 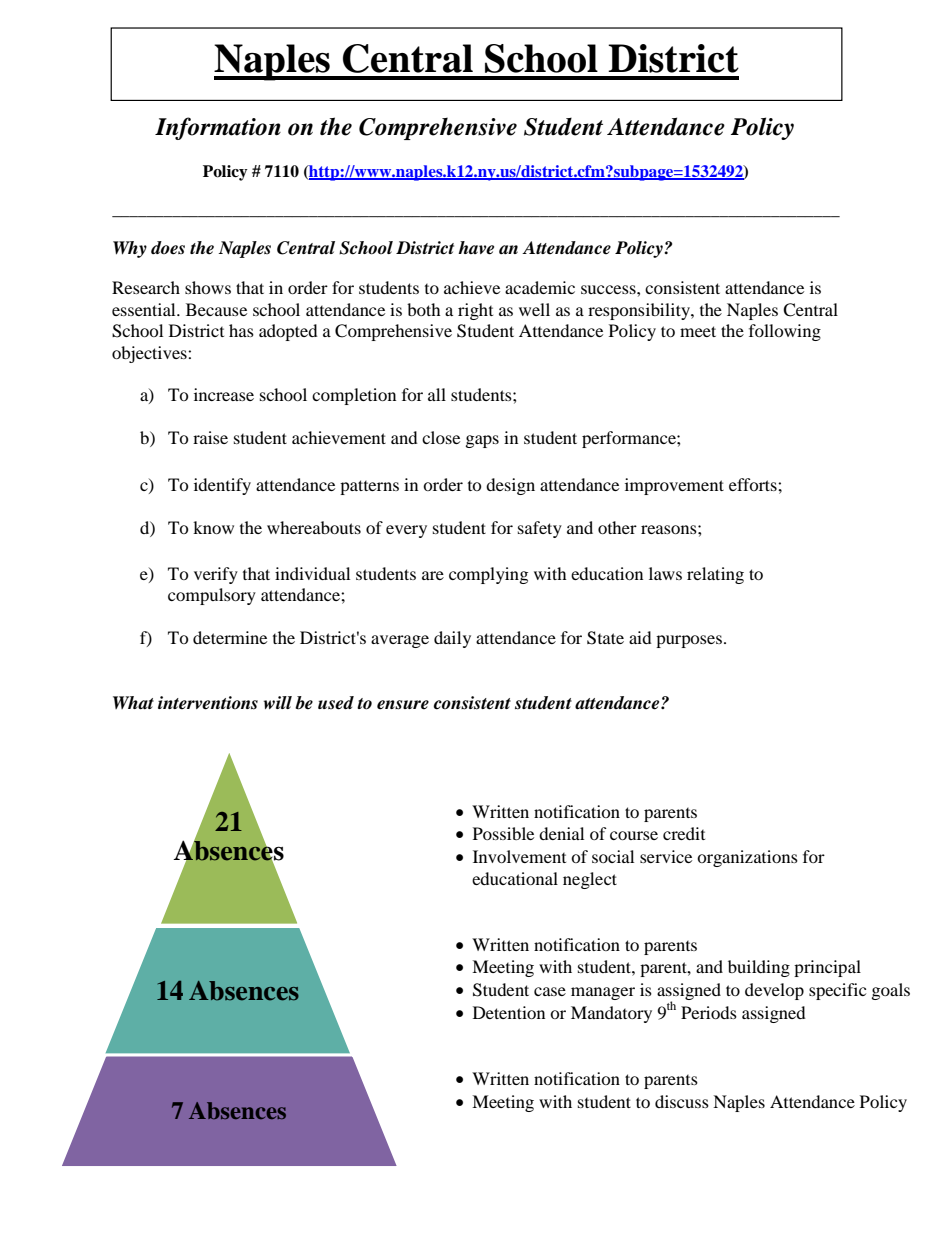 What do you see at coordinates (503, 833) in the document?
I see `Possible` at bounding box center [503, 833].
